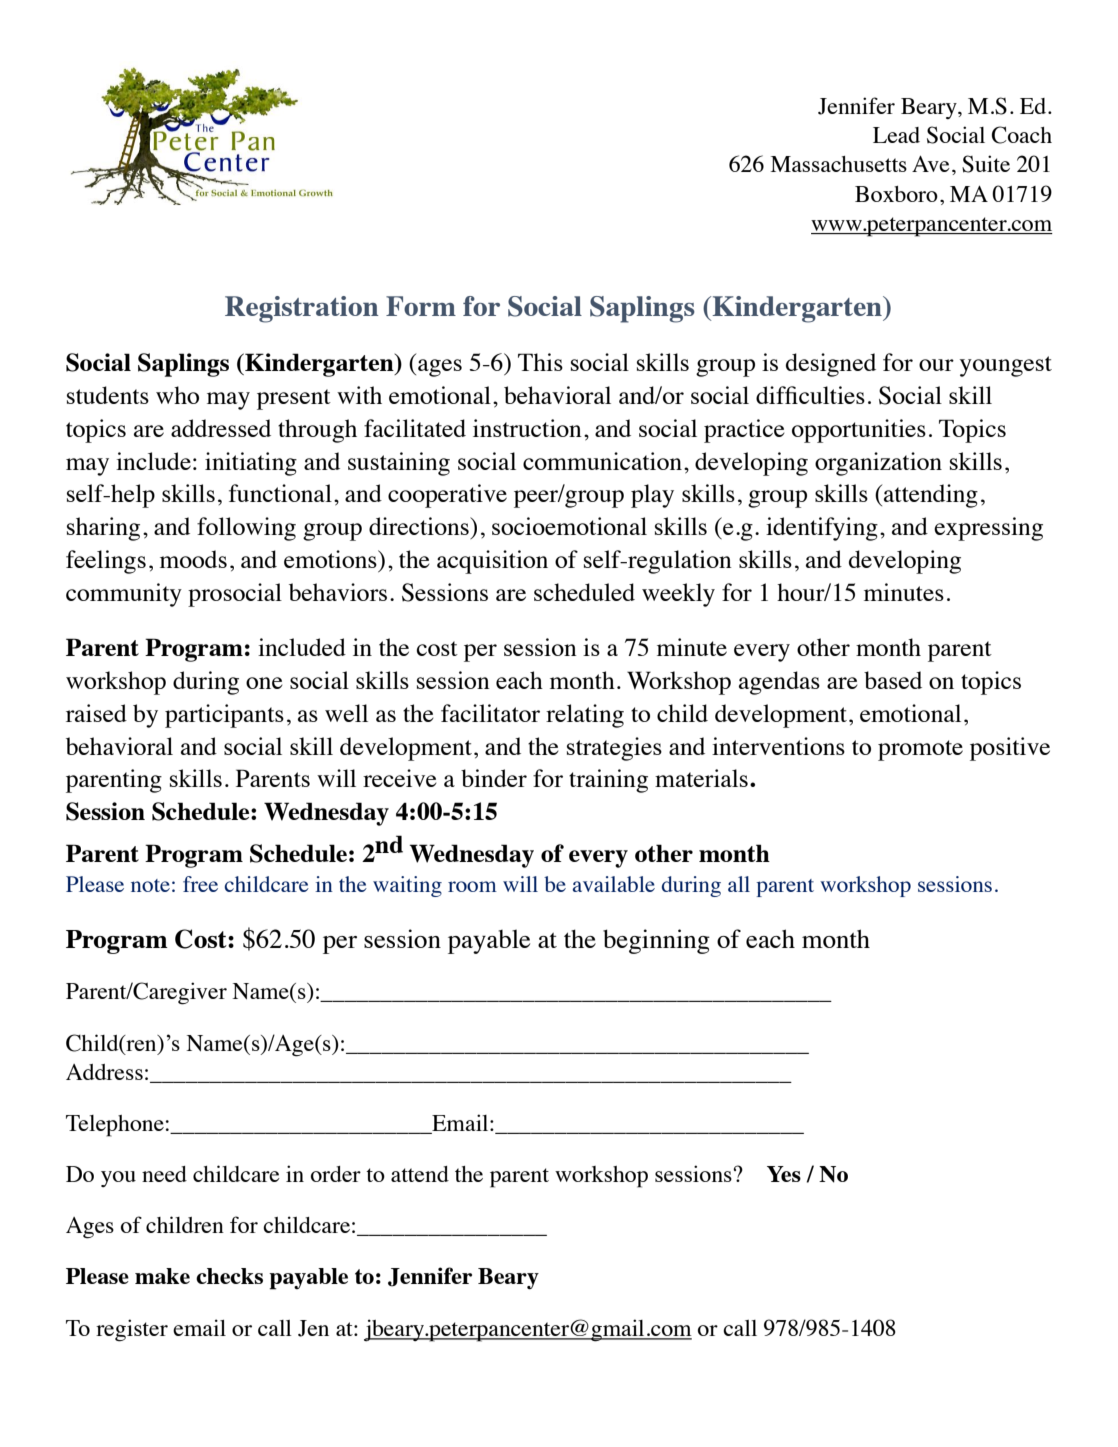 The height and width of the screenshot is (1447, 1118). Describe the element at coordinates (224, 716) in the screenshot. I see `participants` at that location.
